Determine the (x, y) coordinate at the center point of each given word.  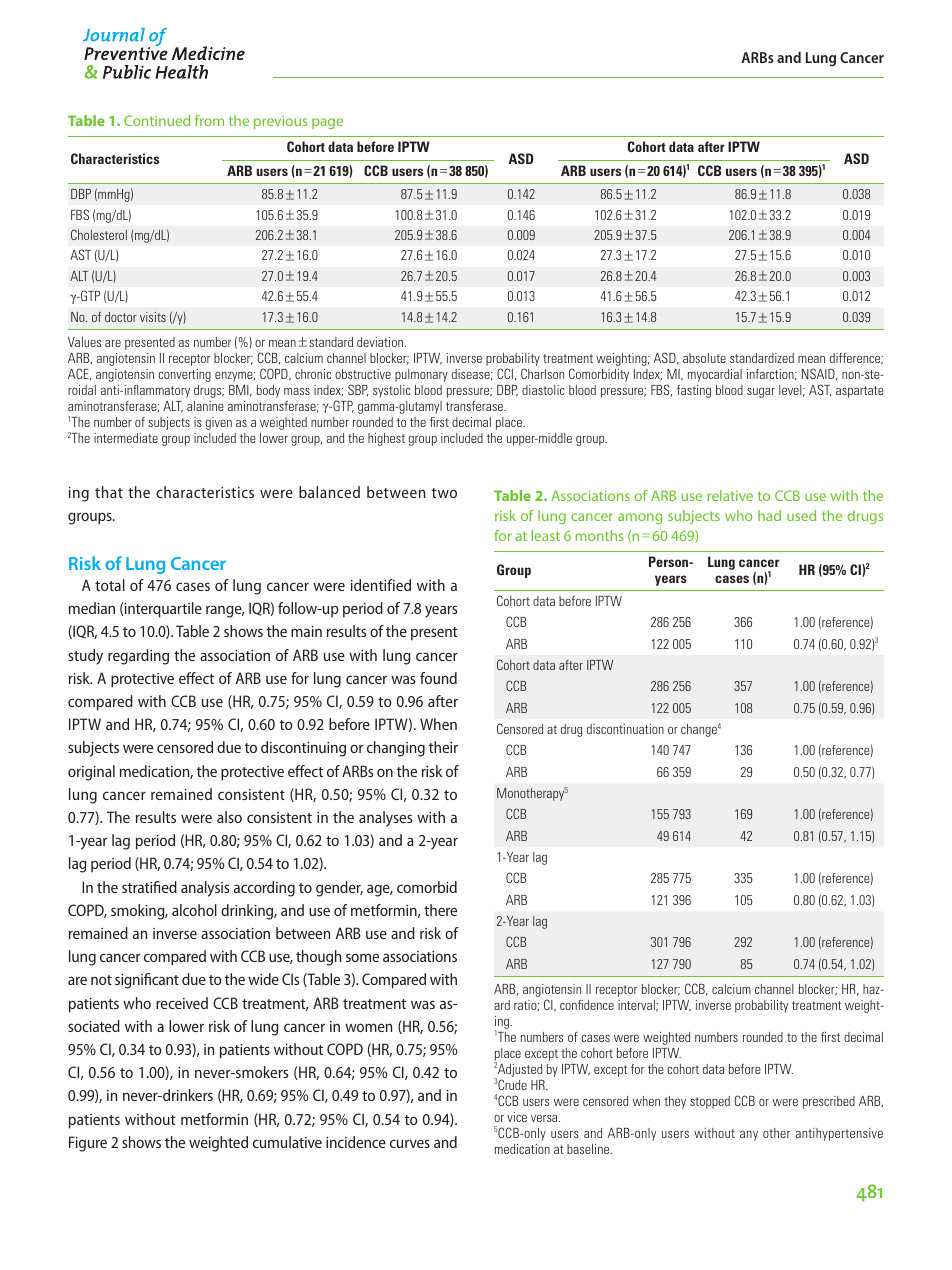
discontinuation (625, 729)
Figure (88, 1144)
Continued (157, 120)
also (229, 817)
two (444, 493)
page (327, 123)
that (109, 492)
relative (730, 495)
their (443, 747)
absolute (704, 358)
